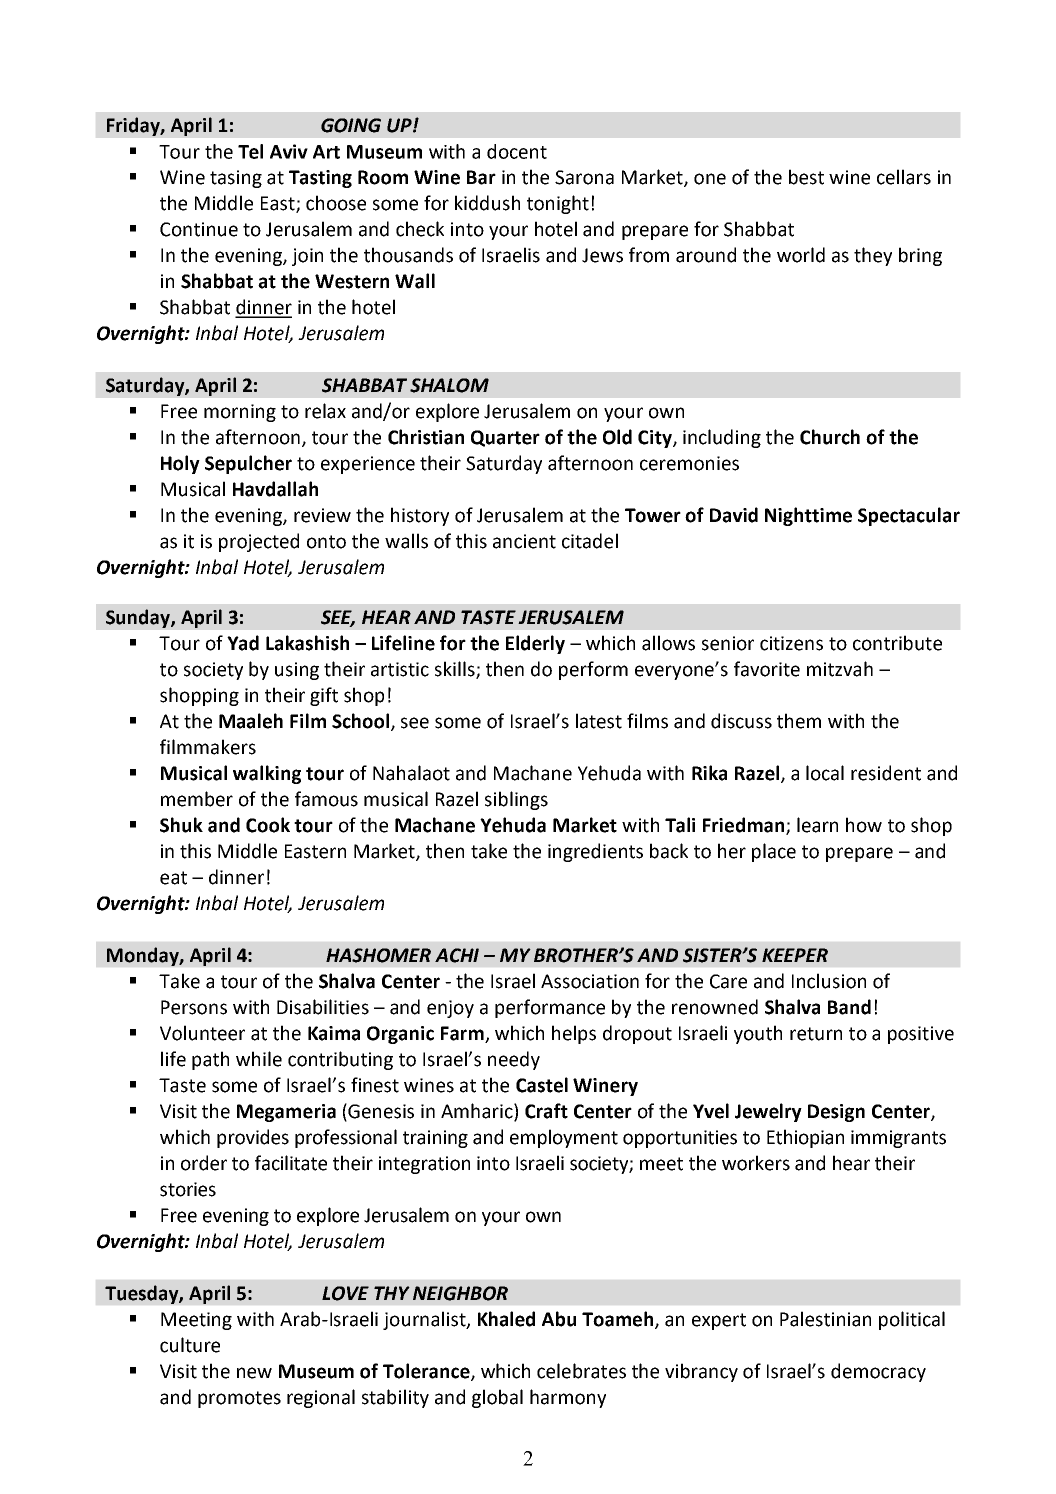  What do you see at coordinates (581, 1371) in the page?
I see `celebrates` at bounding box center [581, 1371].
